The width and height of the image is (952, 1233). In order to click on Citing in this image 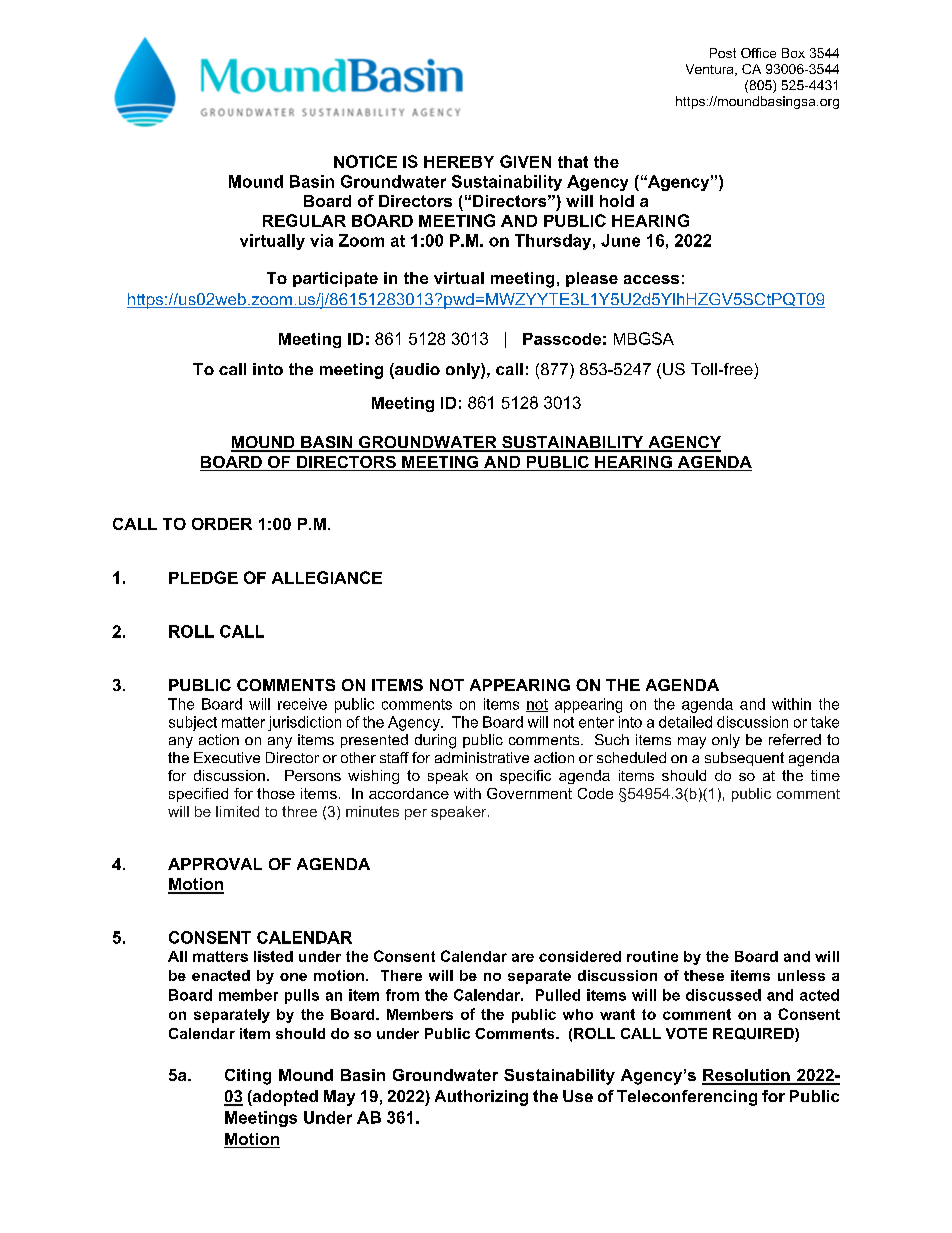, I will do `click(248, 1077)`.
